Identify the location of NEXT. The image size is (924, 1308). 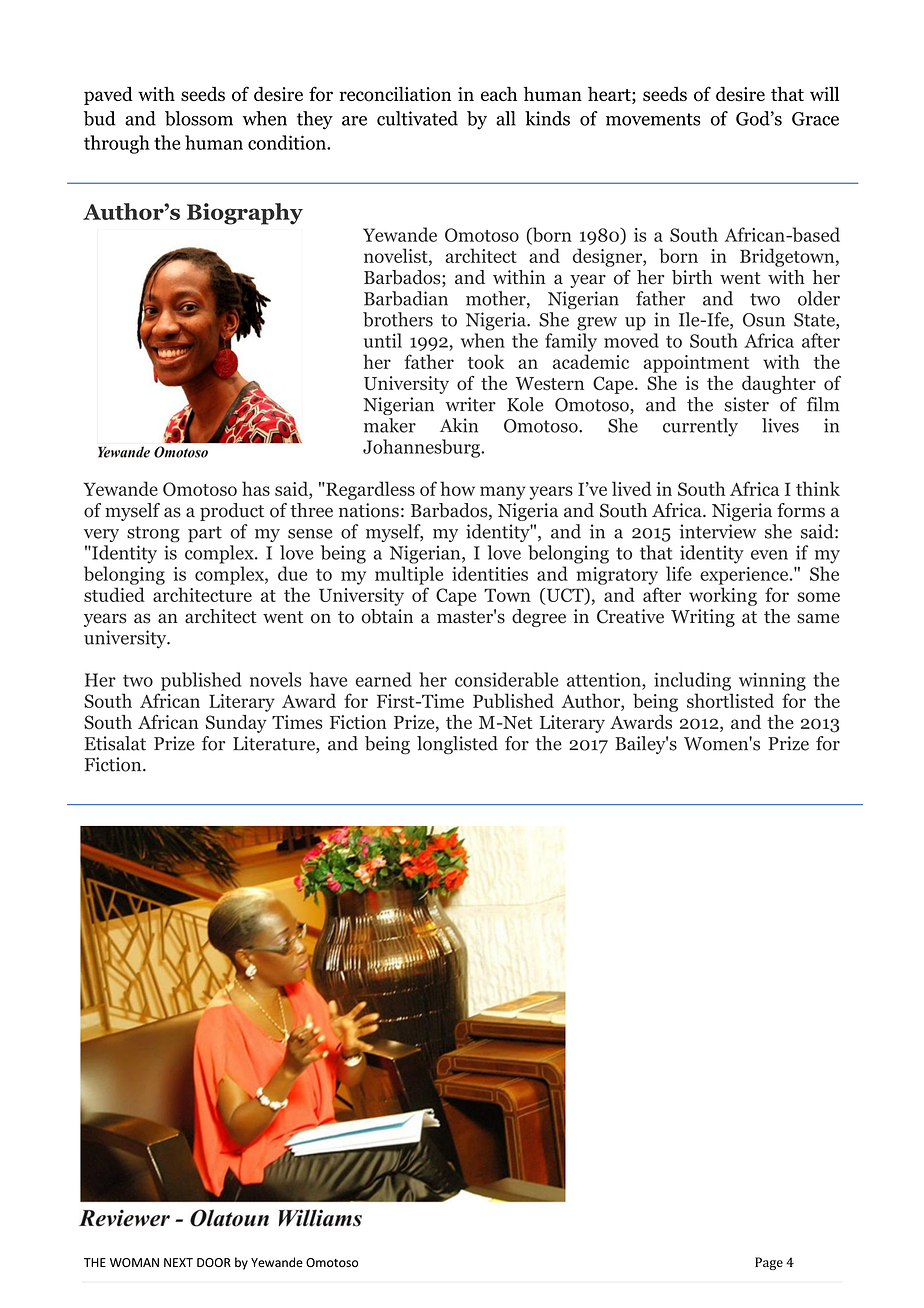
(178, 1262).
